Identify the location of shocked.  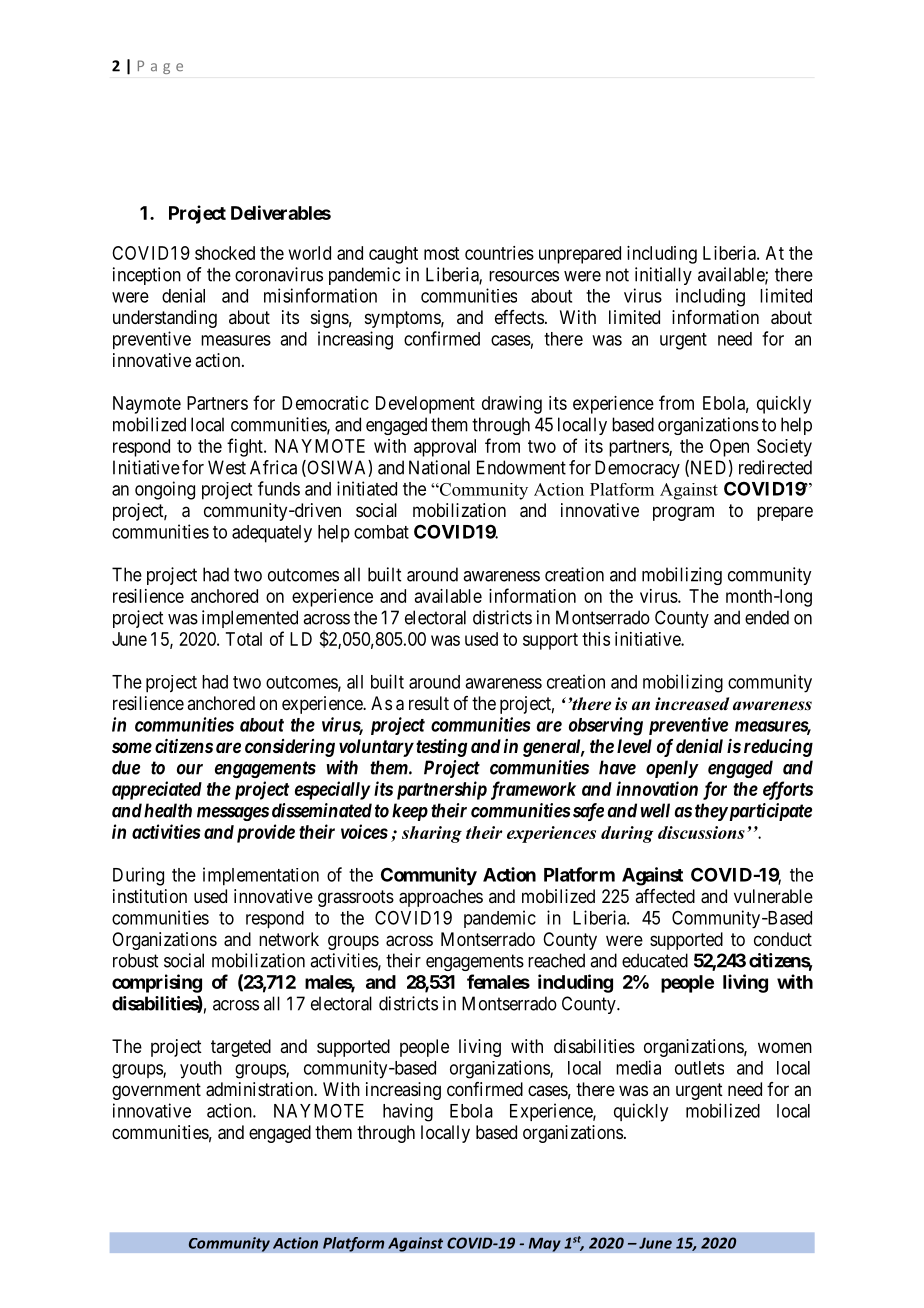
(225, 253).
